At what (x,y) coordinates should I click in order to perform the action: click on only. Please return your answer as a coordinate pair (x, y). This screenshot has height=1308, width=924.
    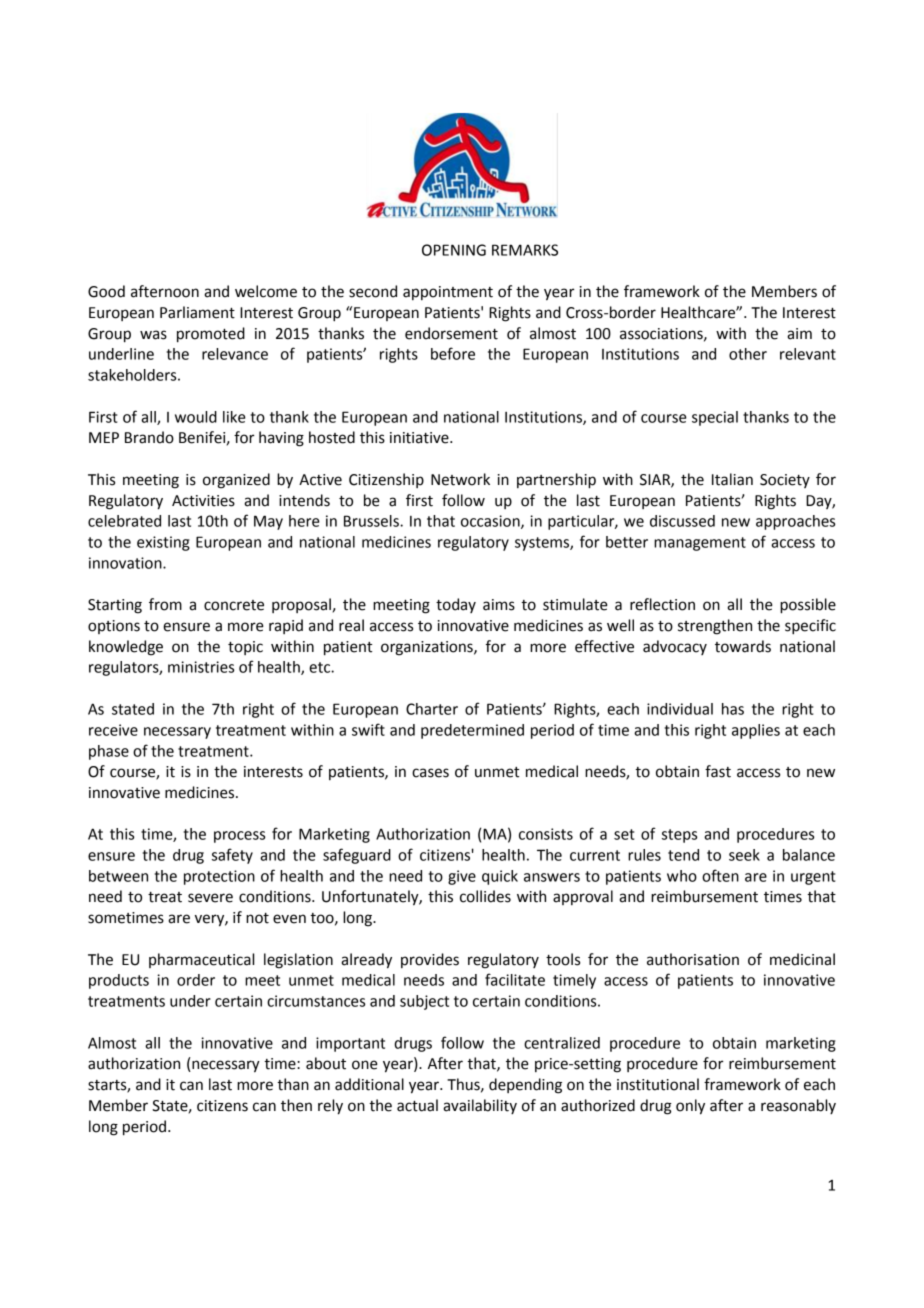
    Looking at the image, I should click on (690, 1107).
